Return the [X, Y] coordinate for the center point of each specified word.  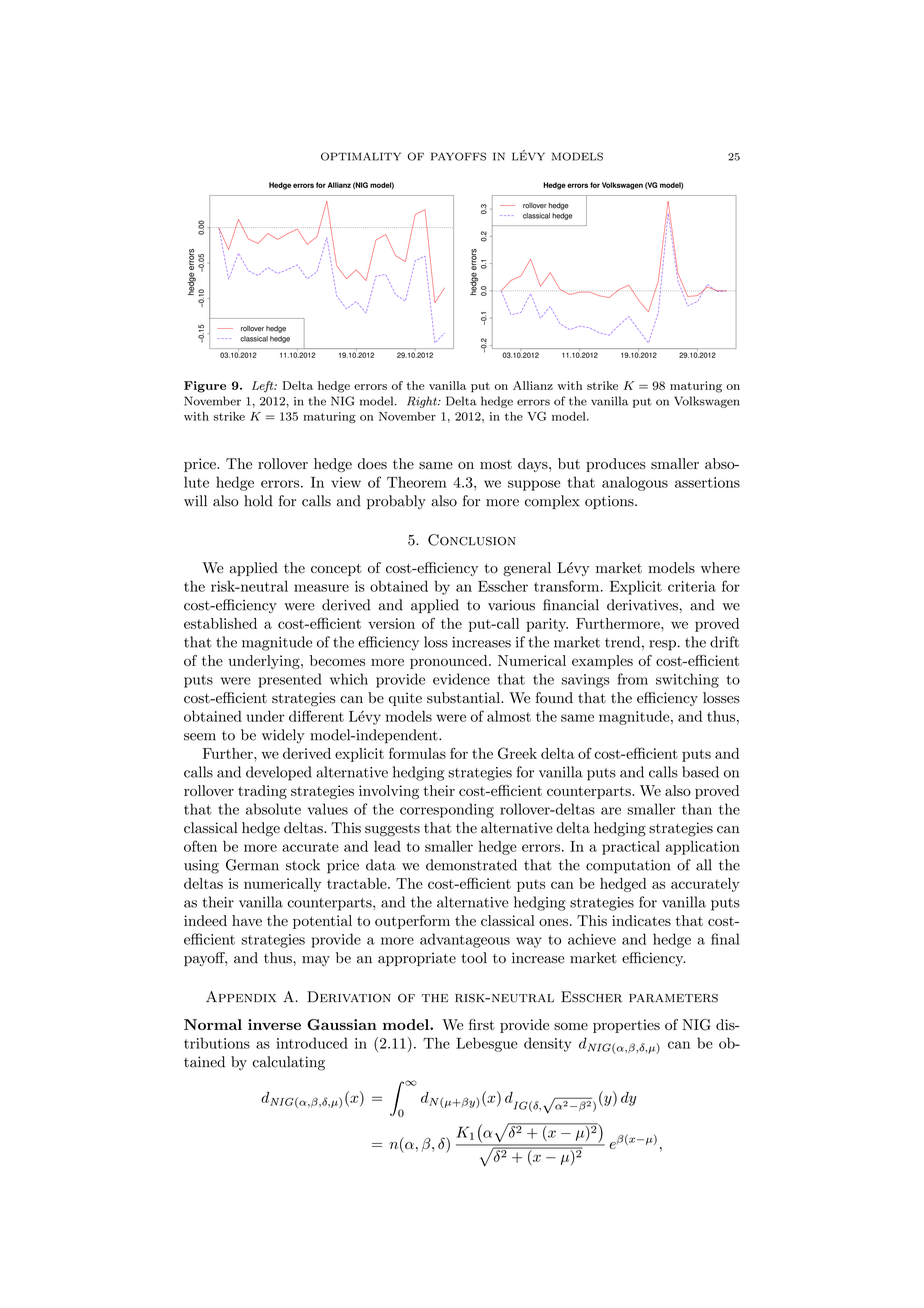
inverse [274, 1024]
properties [626, 1026]
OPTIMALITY [361, 156]
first [482, 1024]
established [220, 623]
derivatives [642, 605]
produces [616, 465]
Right [423, 402]
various [511, 605]
